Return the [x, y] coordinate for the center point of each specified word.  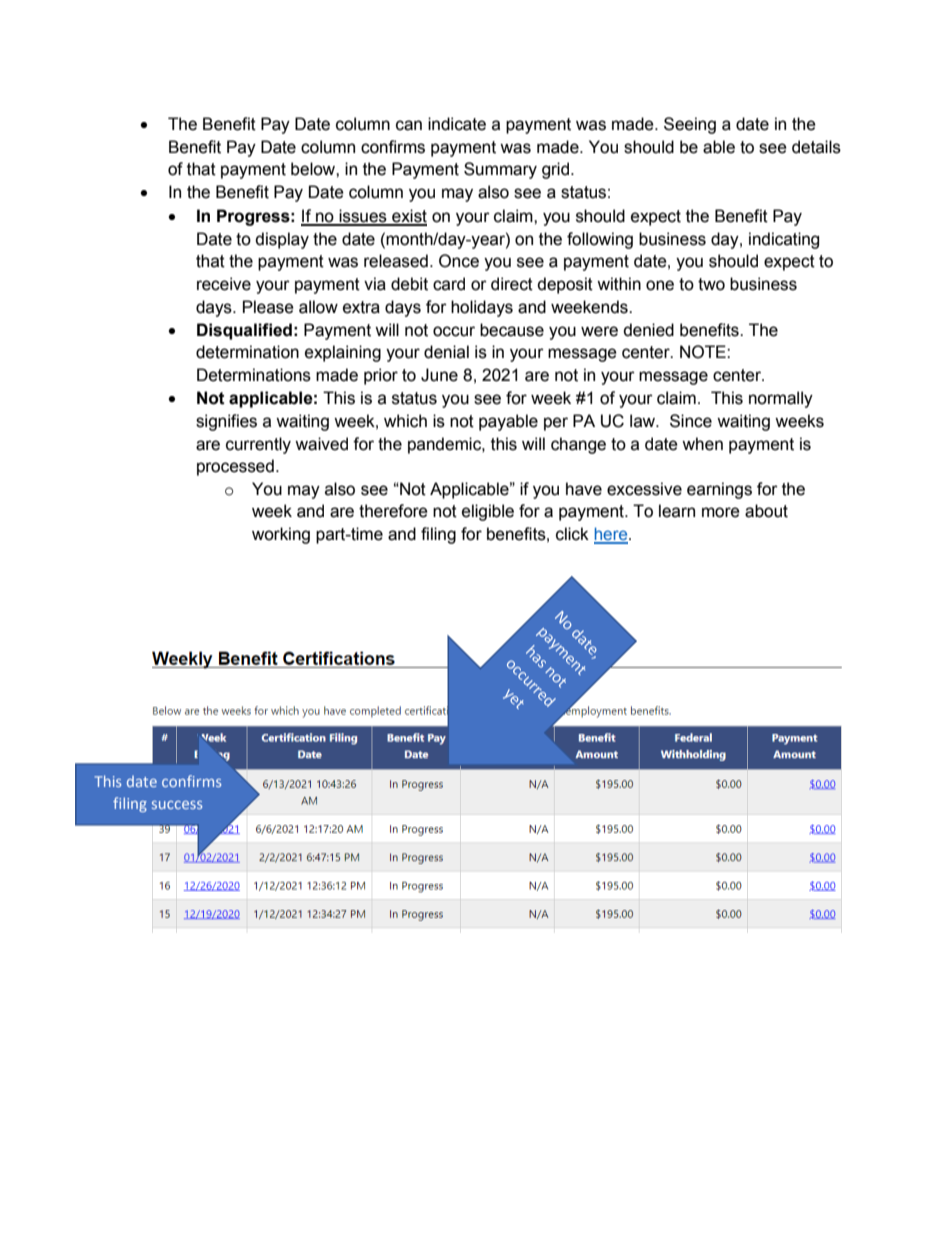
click [572, 534]
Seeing [690, 125]
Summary [500, 170]
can [409, 125]
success [177, 805]
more [721, 512]
